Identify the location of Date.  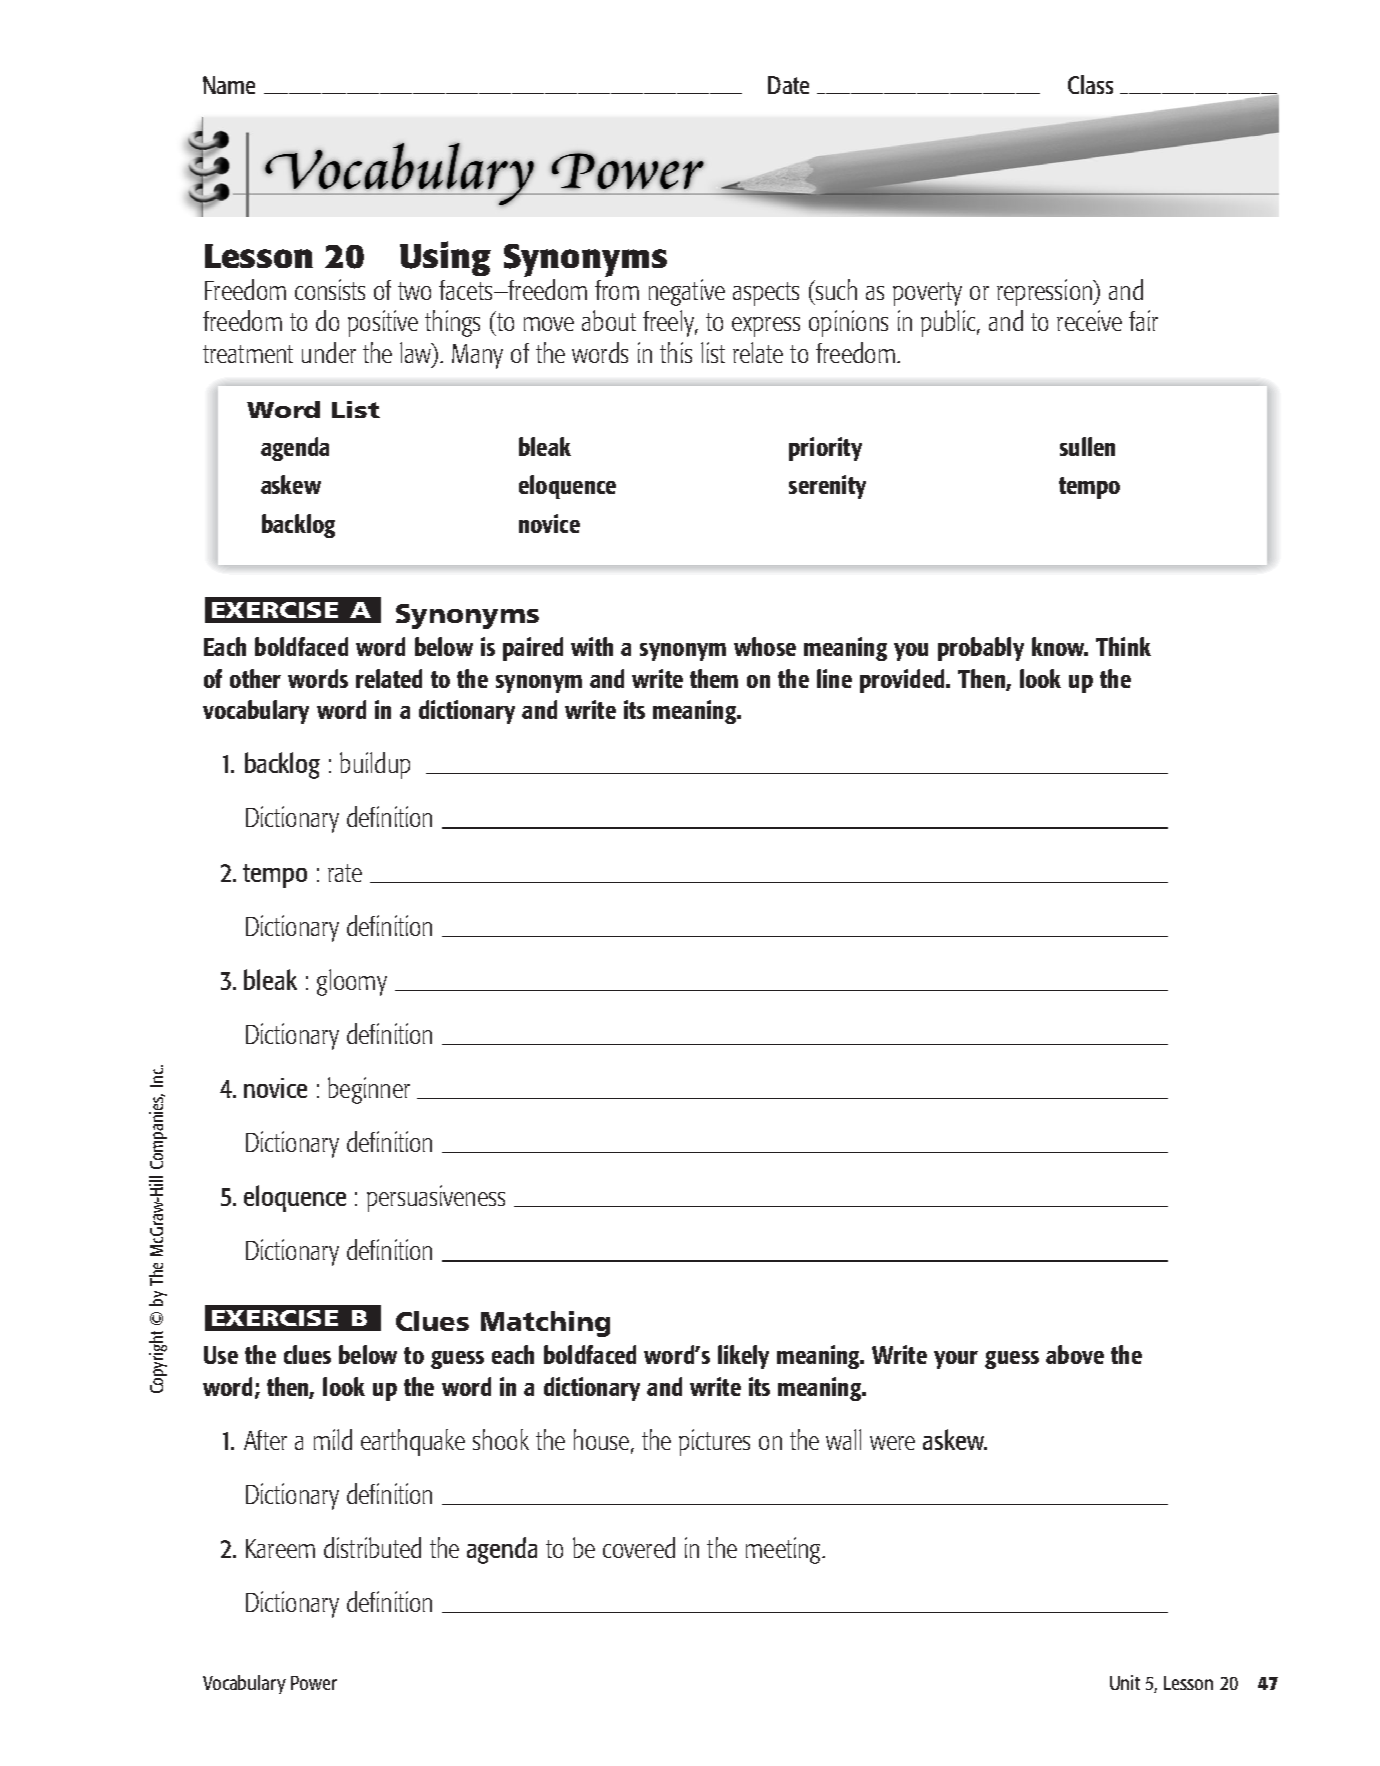
(788, 85).
